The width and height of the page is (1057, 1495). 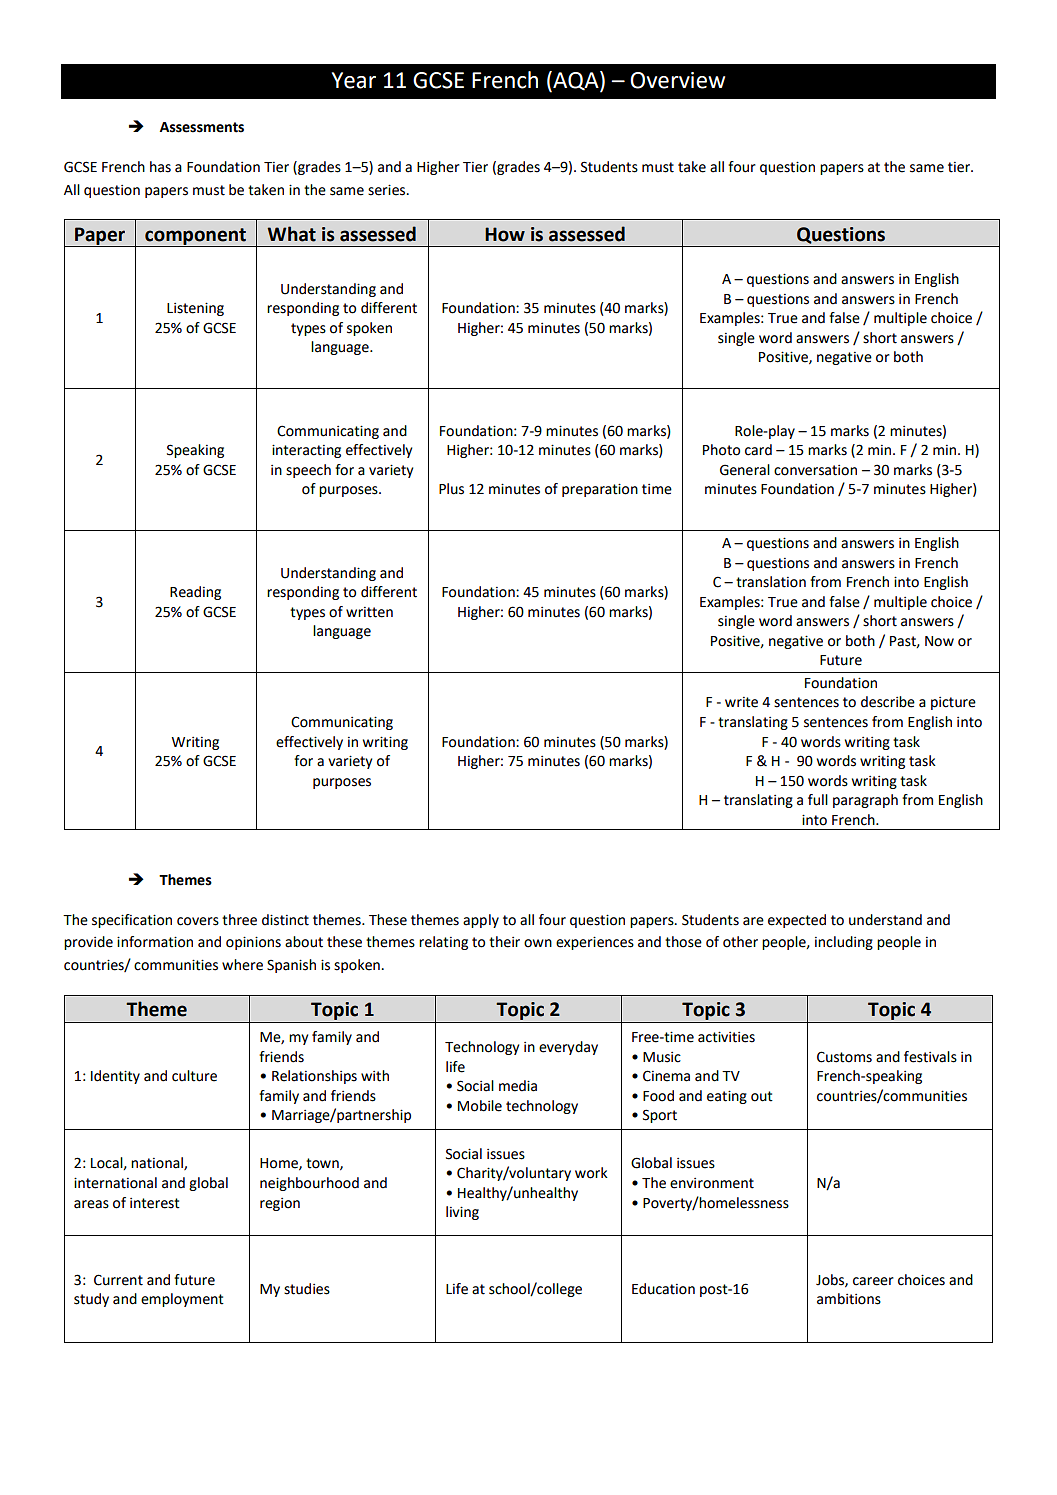 What do you see at coordinates (451, 489) in the page?
I see `Plus` at bounding box center [451, 489].
